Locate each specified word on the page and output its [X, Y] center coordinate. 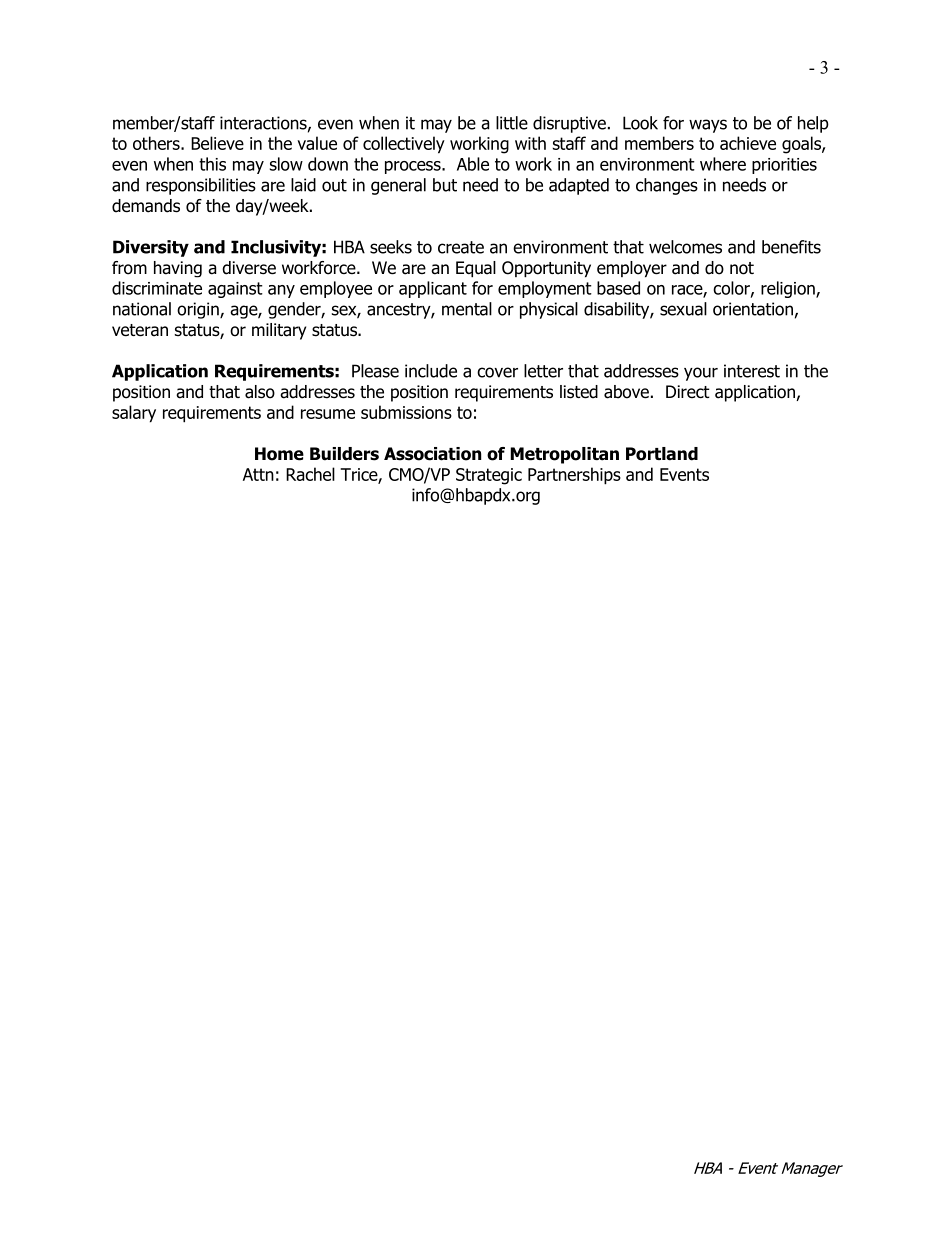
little [512, 123]
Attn [258, 474]
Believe [217, 143]
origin [199, 310]
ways [708, 126]
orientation [753, 309]
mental [467, 309]
